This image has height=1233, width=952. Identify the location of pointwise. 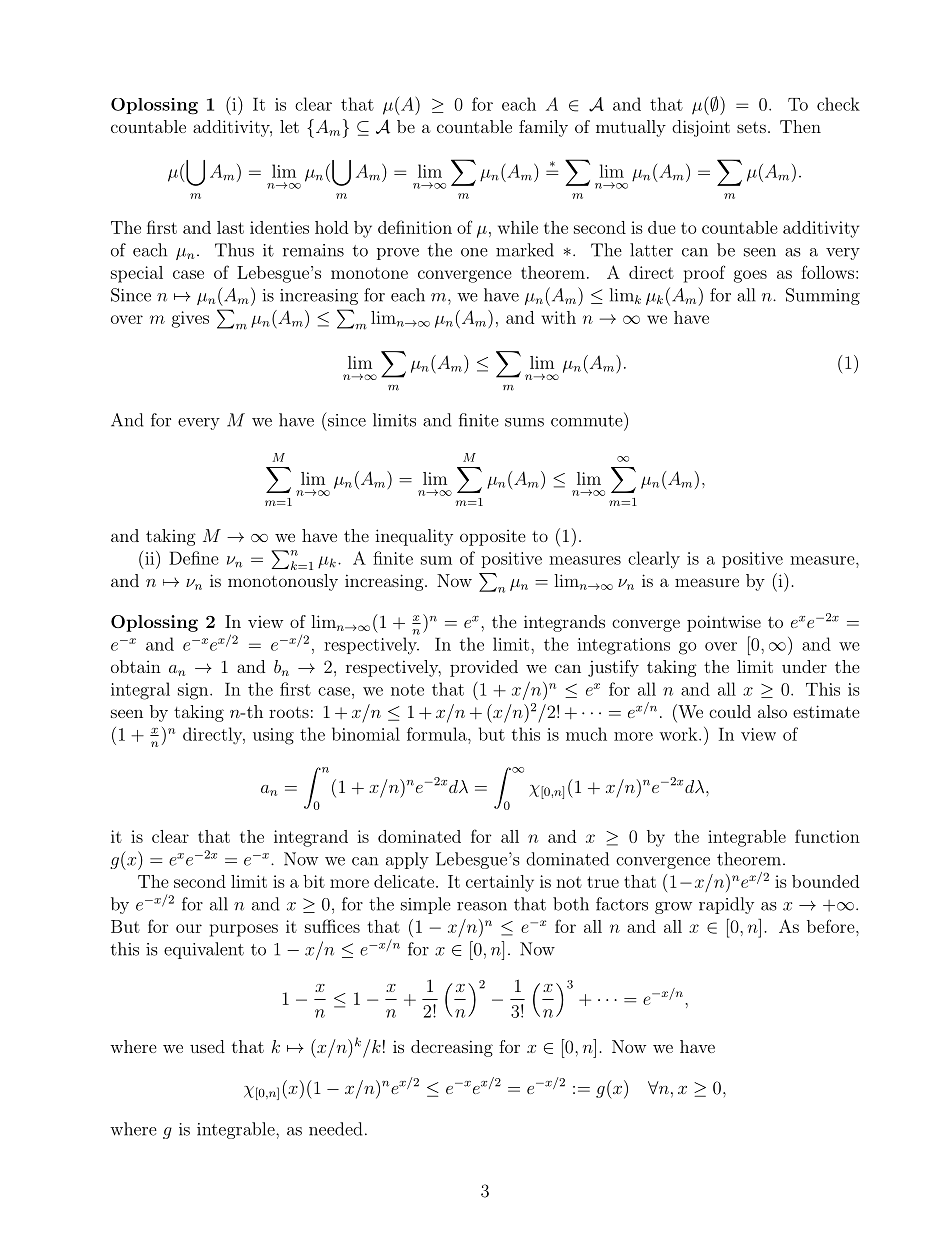
(724, 623).
